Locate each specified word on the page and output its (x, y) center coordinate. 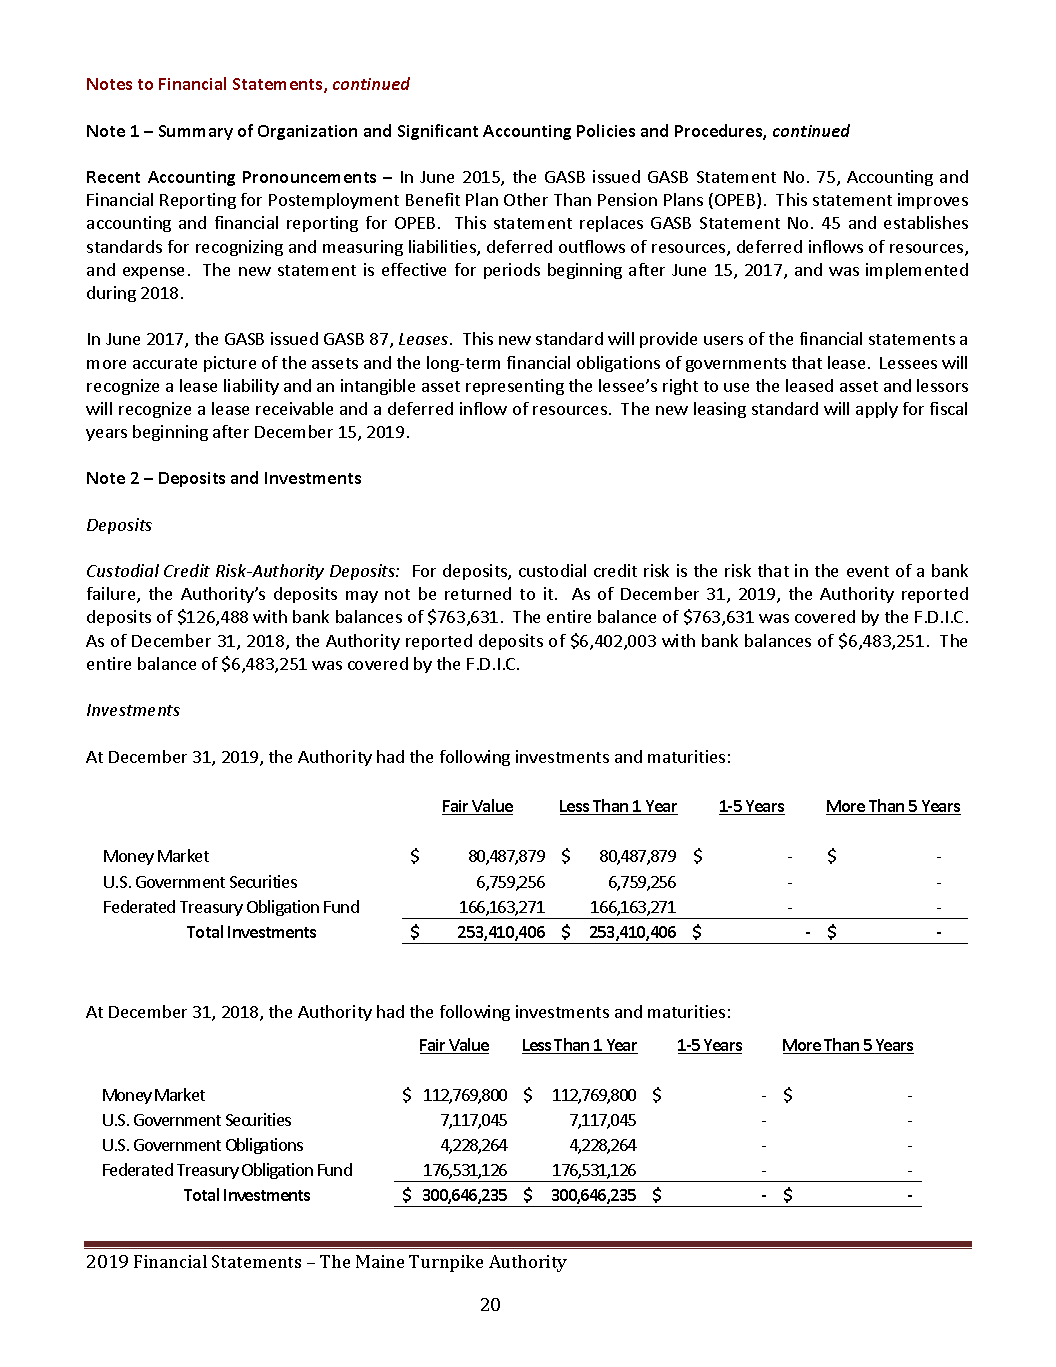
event (868, 571)
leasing (720, 410)
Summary (196, 132)
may (362, 597)
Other (526, 199)
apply (877, 410)
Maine (380, 1261)
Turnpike (446, 1263)
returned (478, 593)
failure (112, 595)
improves (933, 201)
